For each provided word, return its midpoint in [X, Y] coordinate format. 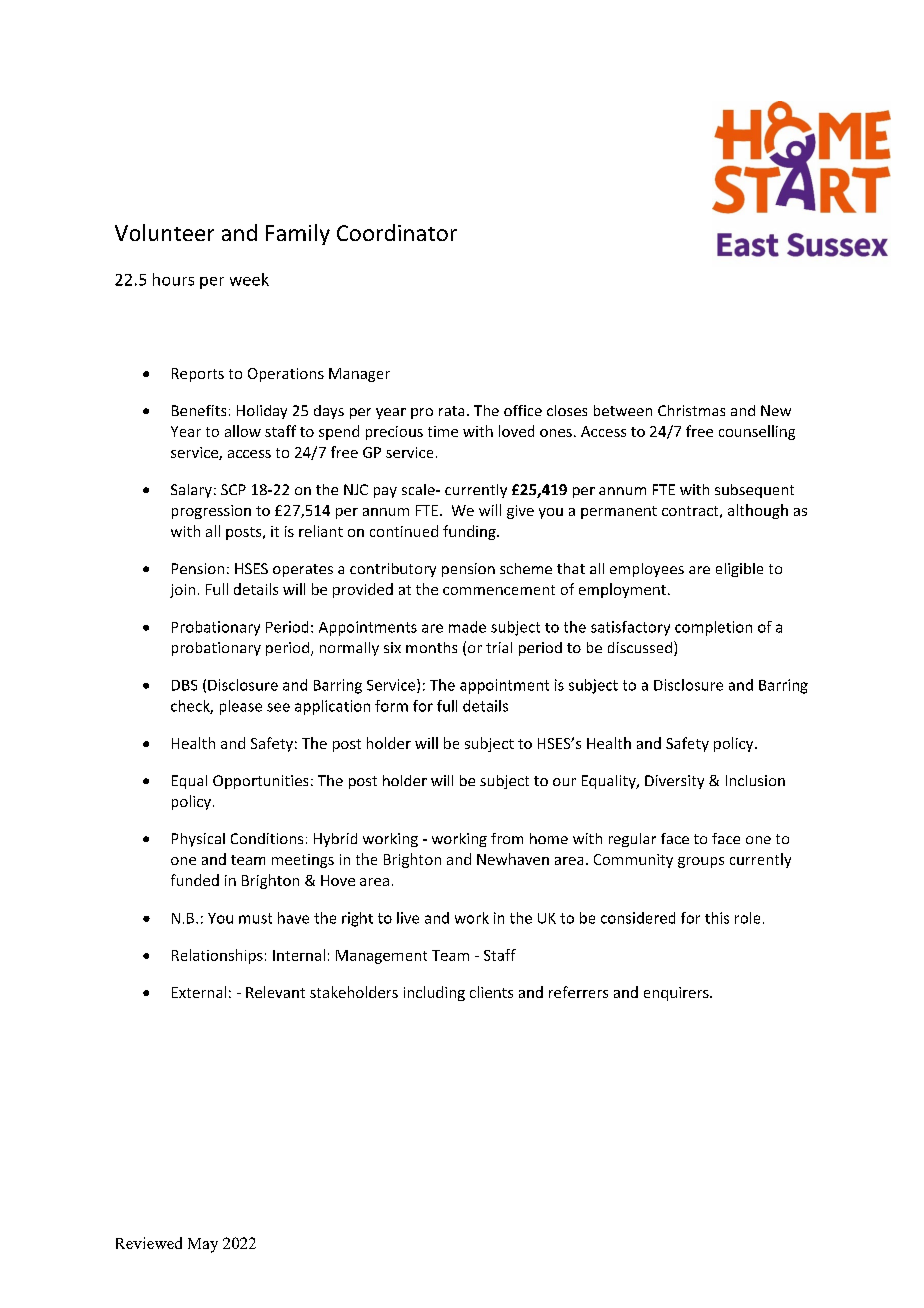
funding [470, 532]
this [717, 918]
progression [211, 512]
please [241, 707]
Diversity [674, 782]
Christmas [691, 410]
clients [491, 992]
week [249, 279]
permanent [619, 512]
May [203, 1245]
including [434, 993]
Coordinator [397, 232]
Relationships [217, 956]
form [391, 706]
